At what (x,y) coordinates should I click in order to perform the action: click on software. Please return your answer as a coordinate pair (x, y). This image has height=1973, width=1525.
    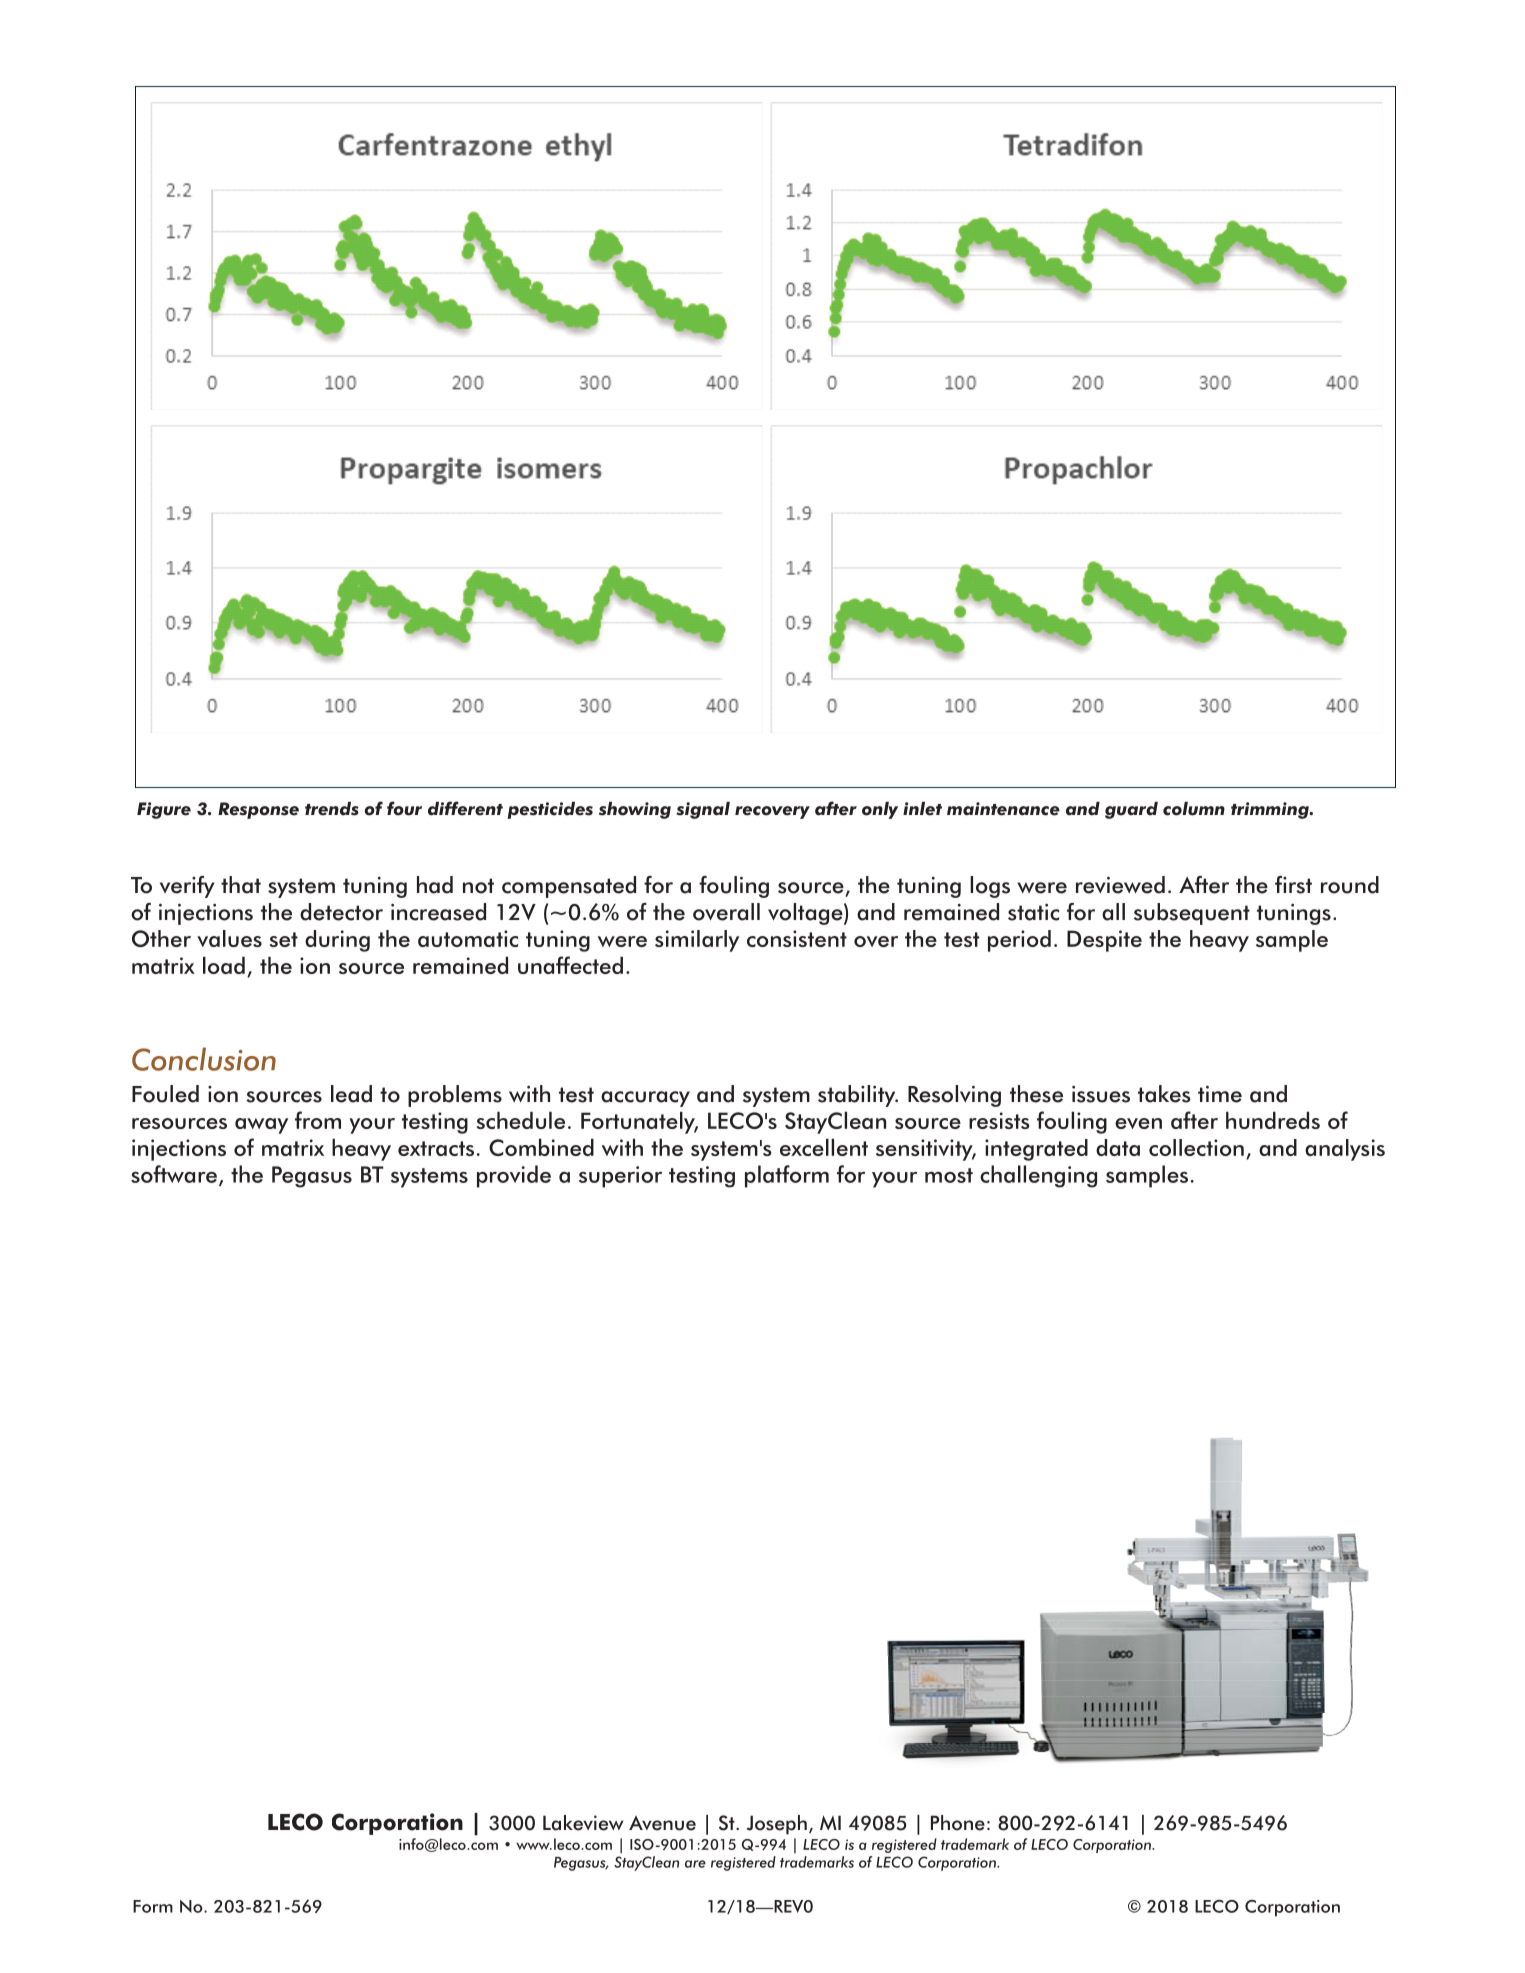
    Looking at the image, I should click on (174, 1174).
